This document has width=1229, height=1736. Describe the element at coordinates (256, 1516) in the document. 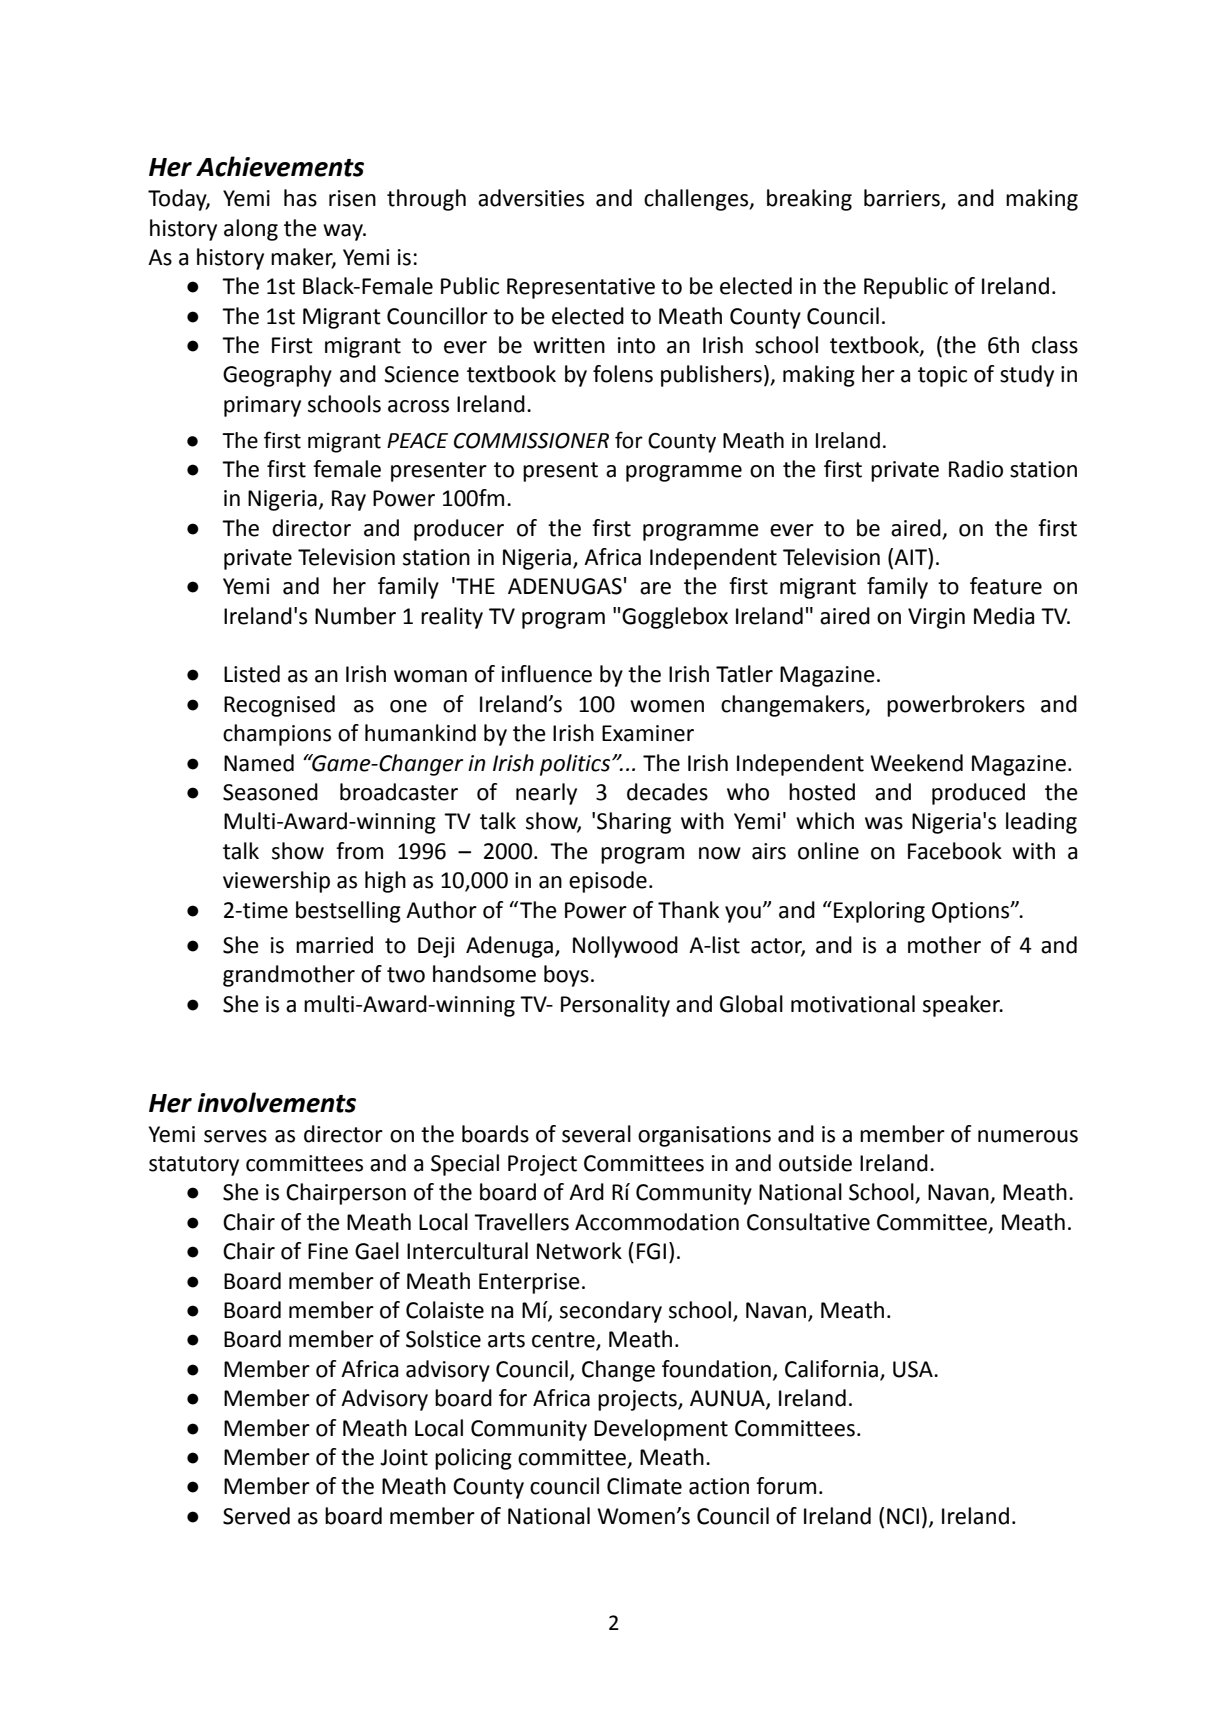

I see `Served` at that location.
